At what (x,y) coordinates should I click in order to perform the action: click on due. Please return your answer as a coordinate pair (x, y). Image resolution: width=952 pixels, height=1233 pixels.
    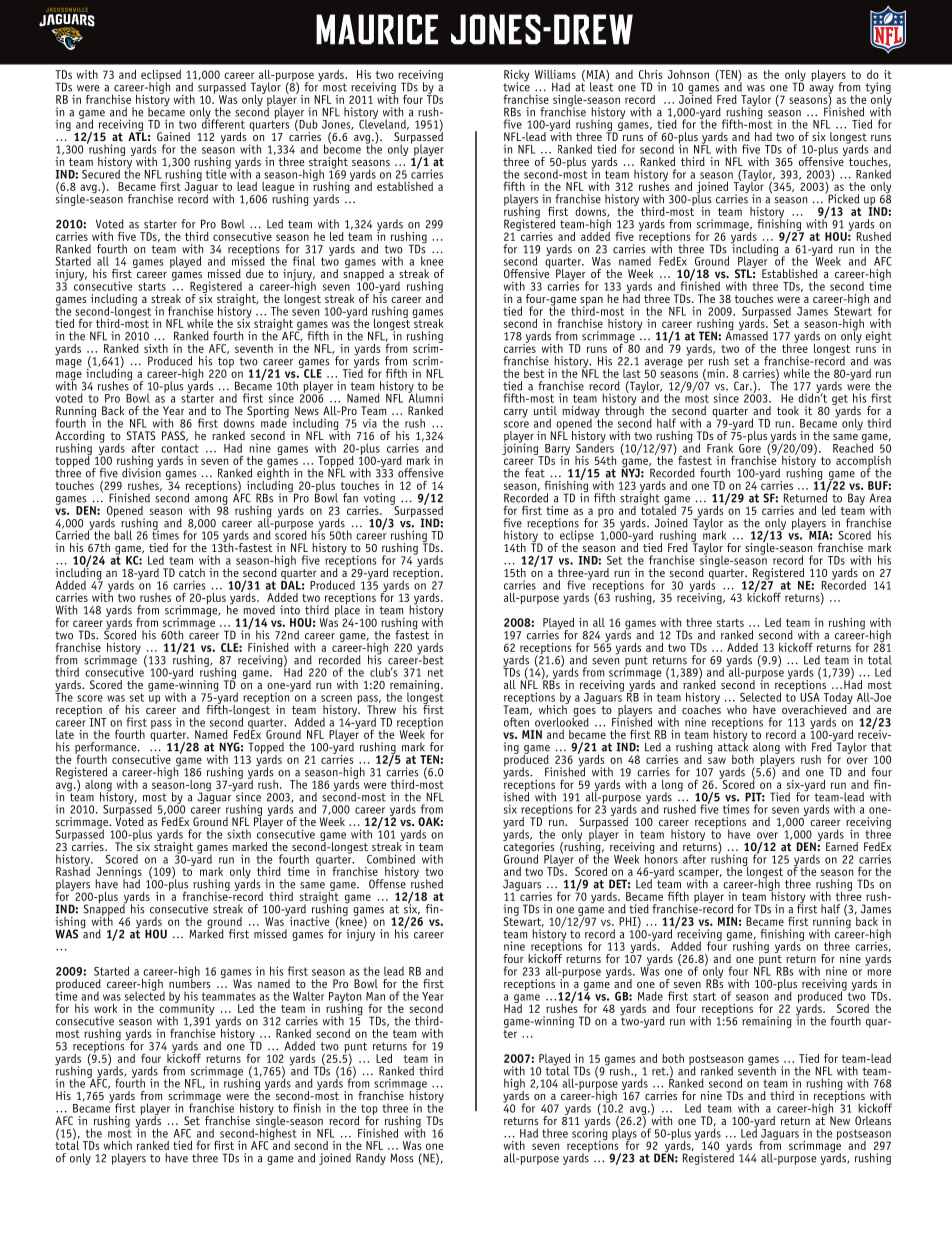
    Looking at the image, I should click on (255, 273).
